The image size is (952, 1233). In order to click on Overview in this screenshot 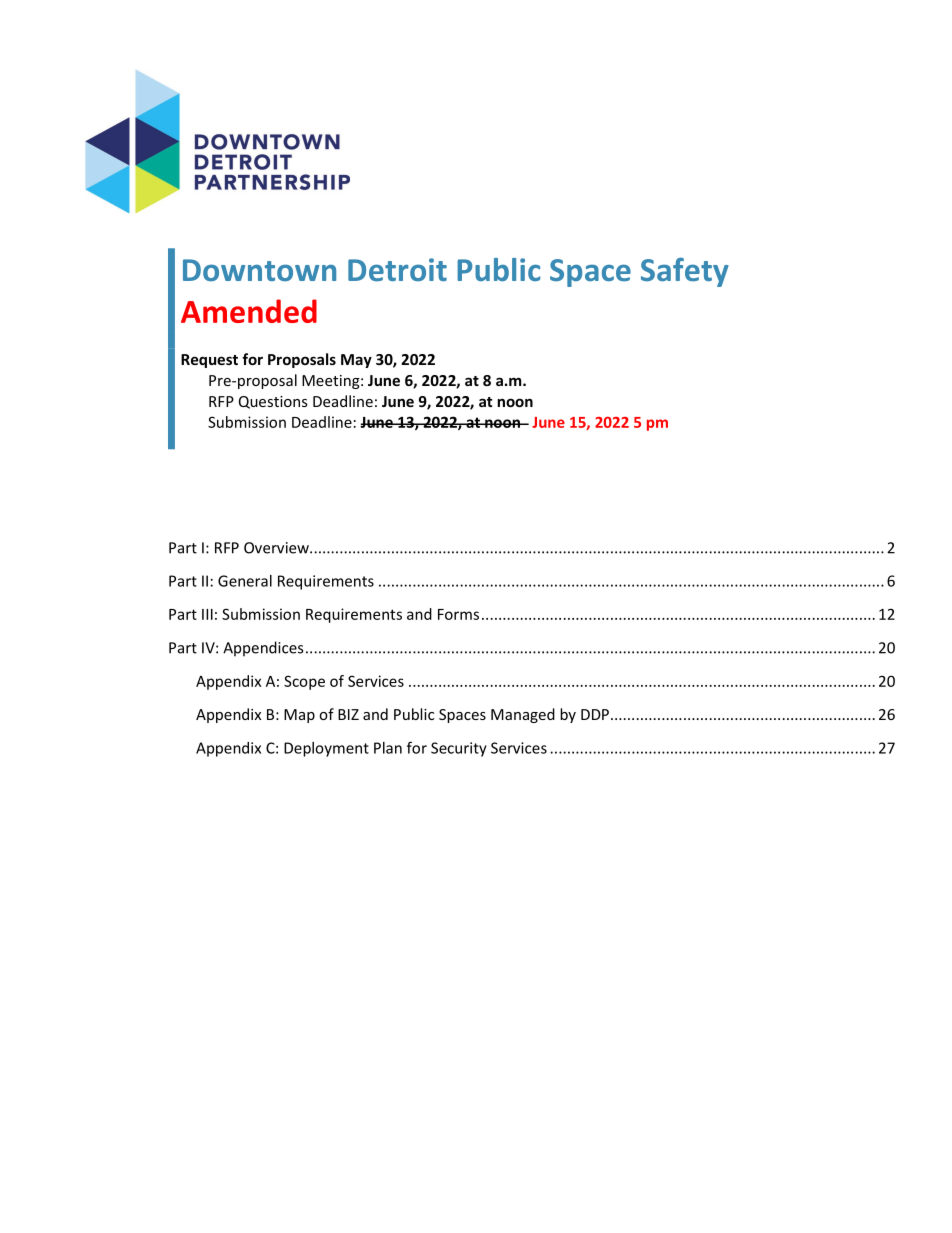, I will do `click(277, 548)`.
